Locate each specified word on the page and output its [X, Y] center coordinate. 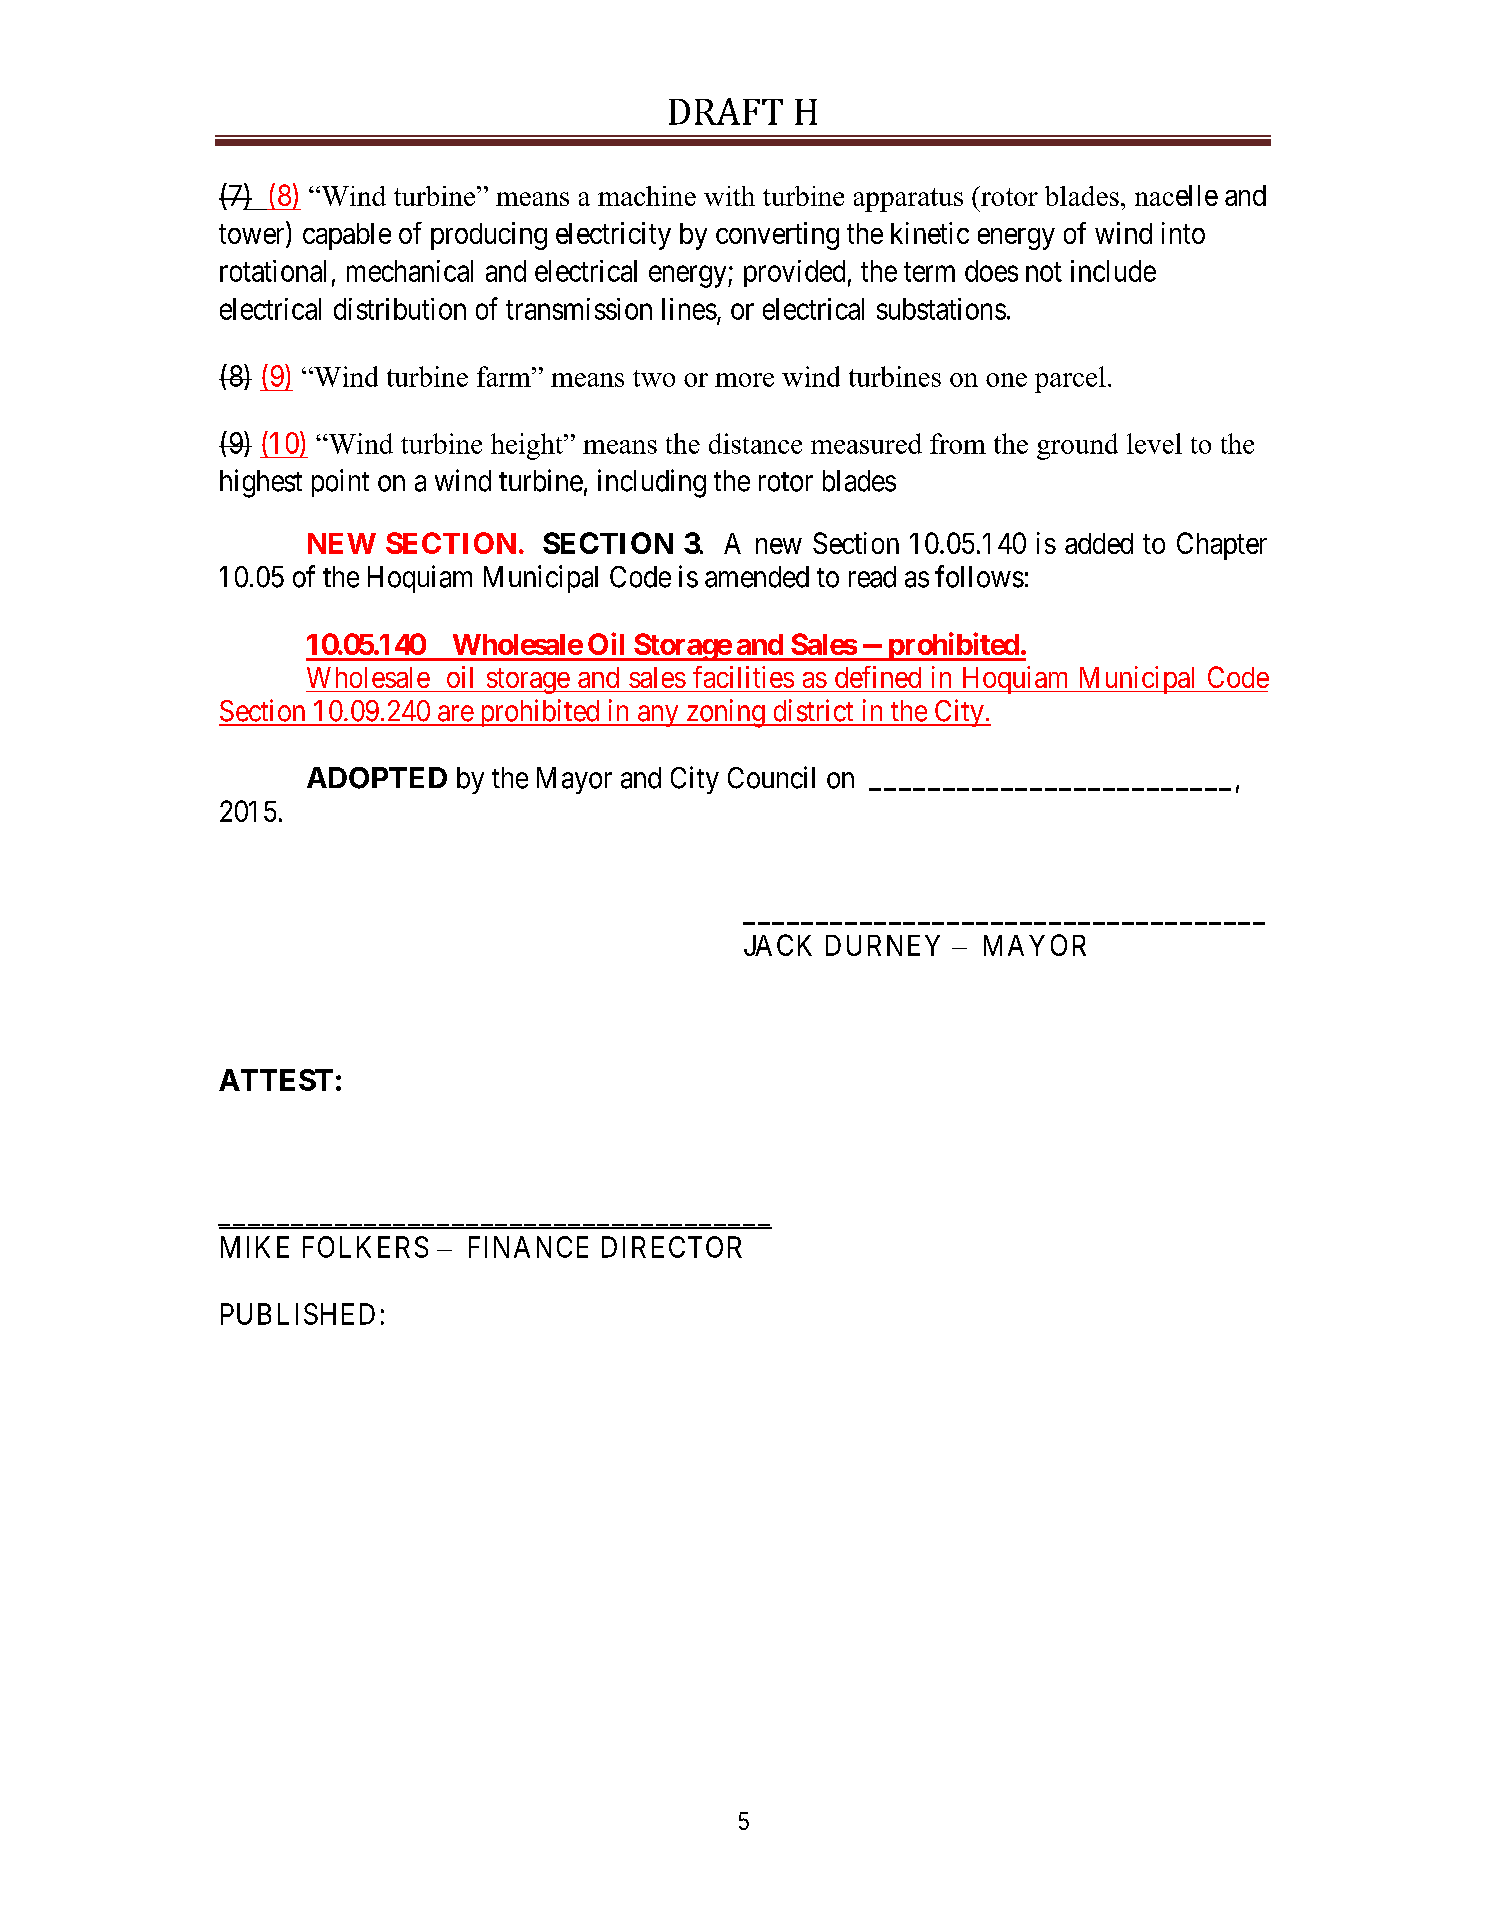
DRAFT [726, 111]
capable [347, 236]
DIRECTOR [672, 1247]
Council [771, 777]
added [1099, 543]
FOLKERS [365, 1247]
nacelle [1176, 195]
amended [757, 577]
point [340, 483]
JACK [778, 945]
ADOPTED [377, 778]
